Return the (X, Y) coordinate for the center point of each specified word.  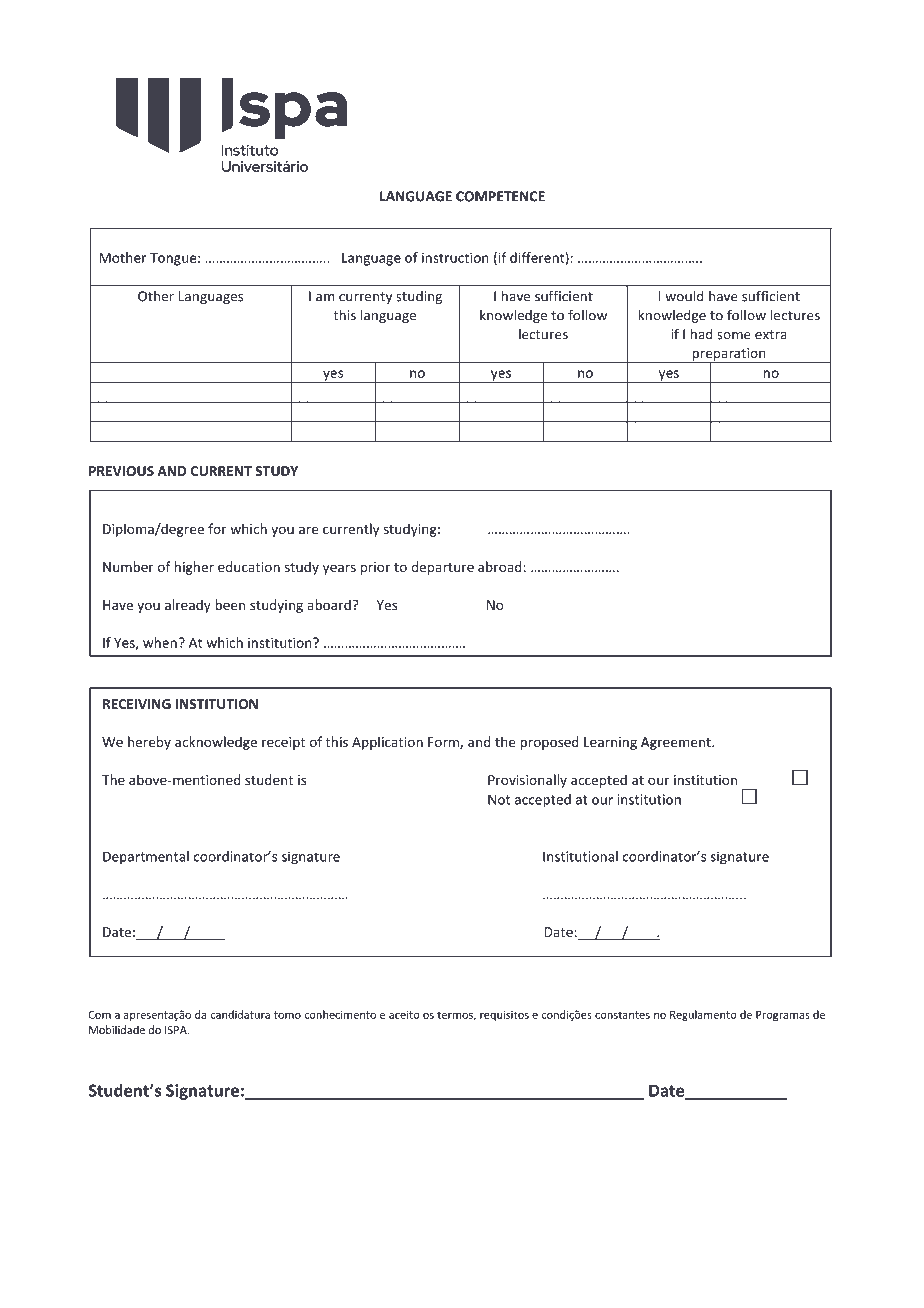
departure (442, 568)
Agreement (677, 743)
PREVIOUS (121, 471)
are (308, 530)
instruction (455, 257)
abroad (500, 566)
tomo (287, 1015)
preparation (729, 355)
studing (419, 297)
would (684, 296)
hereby (149, 743)
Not (499, 799)
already (188, 606)
